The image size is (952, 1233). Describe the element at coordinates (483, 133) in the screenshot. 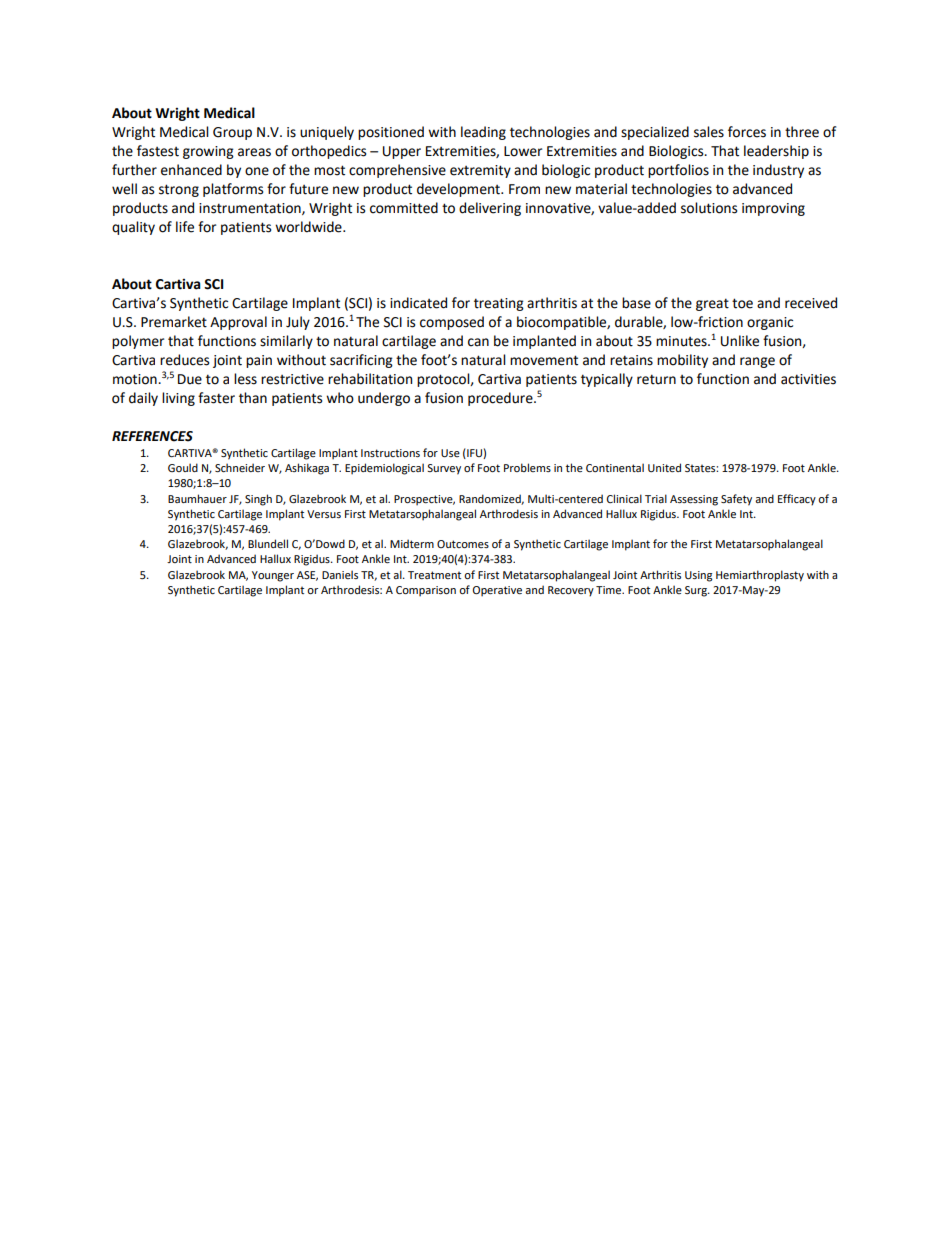

I see `leading` at that location.
